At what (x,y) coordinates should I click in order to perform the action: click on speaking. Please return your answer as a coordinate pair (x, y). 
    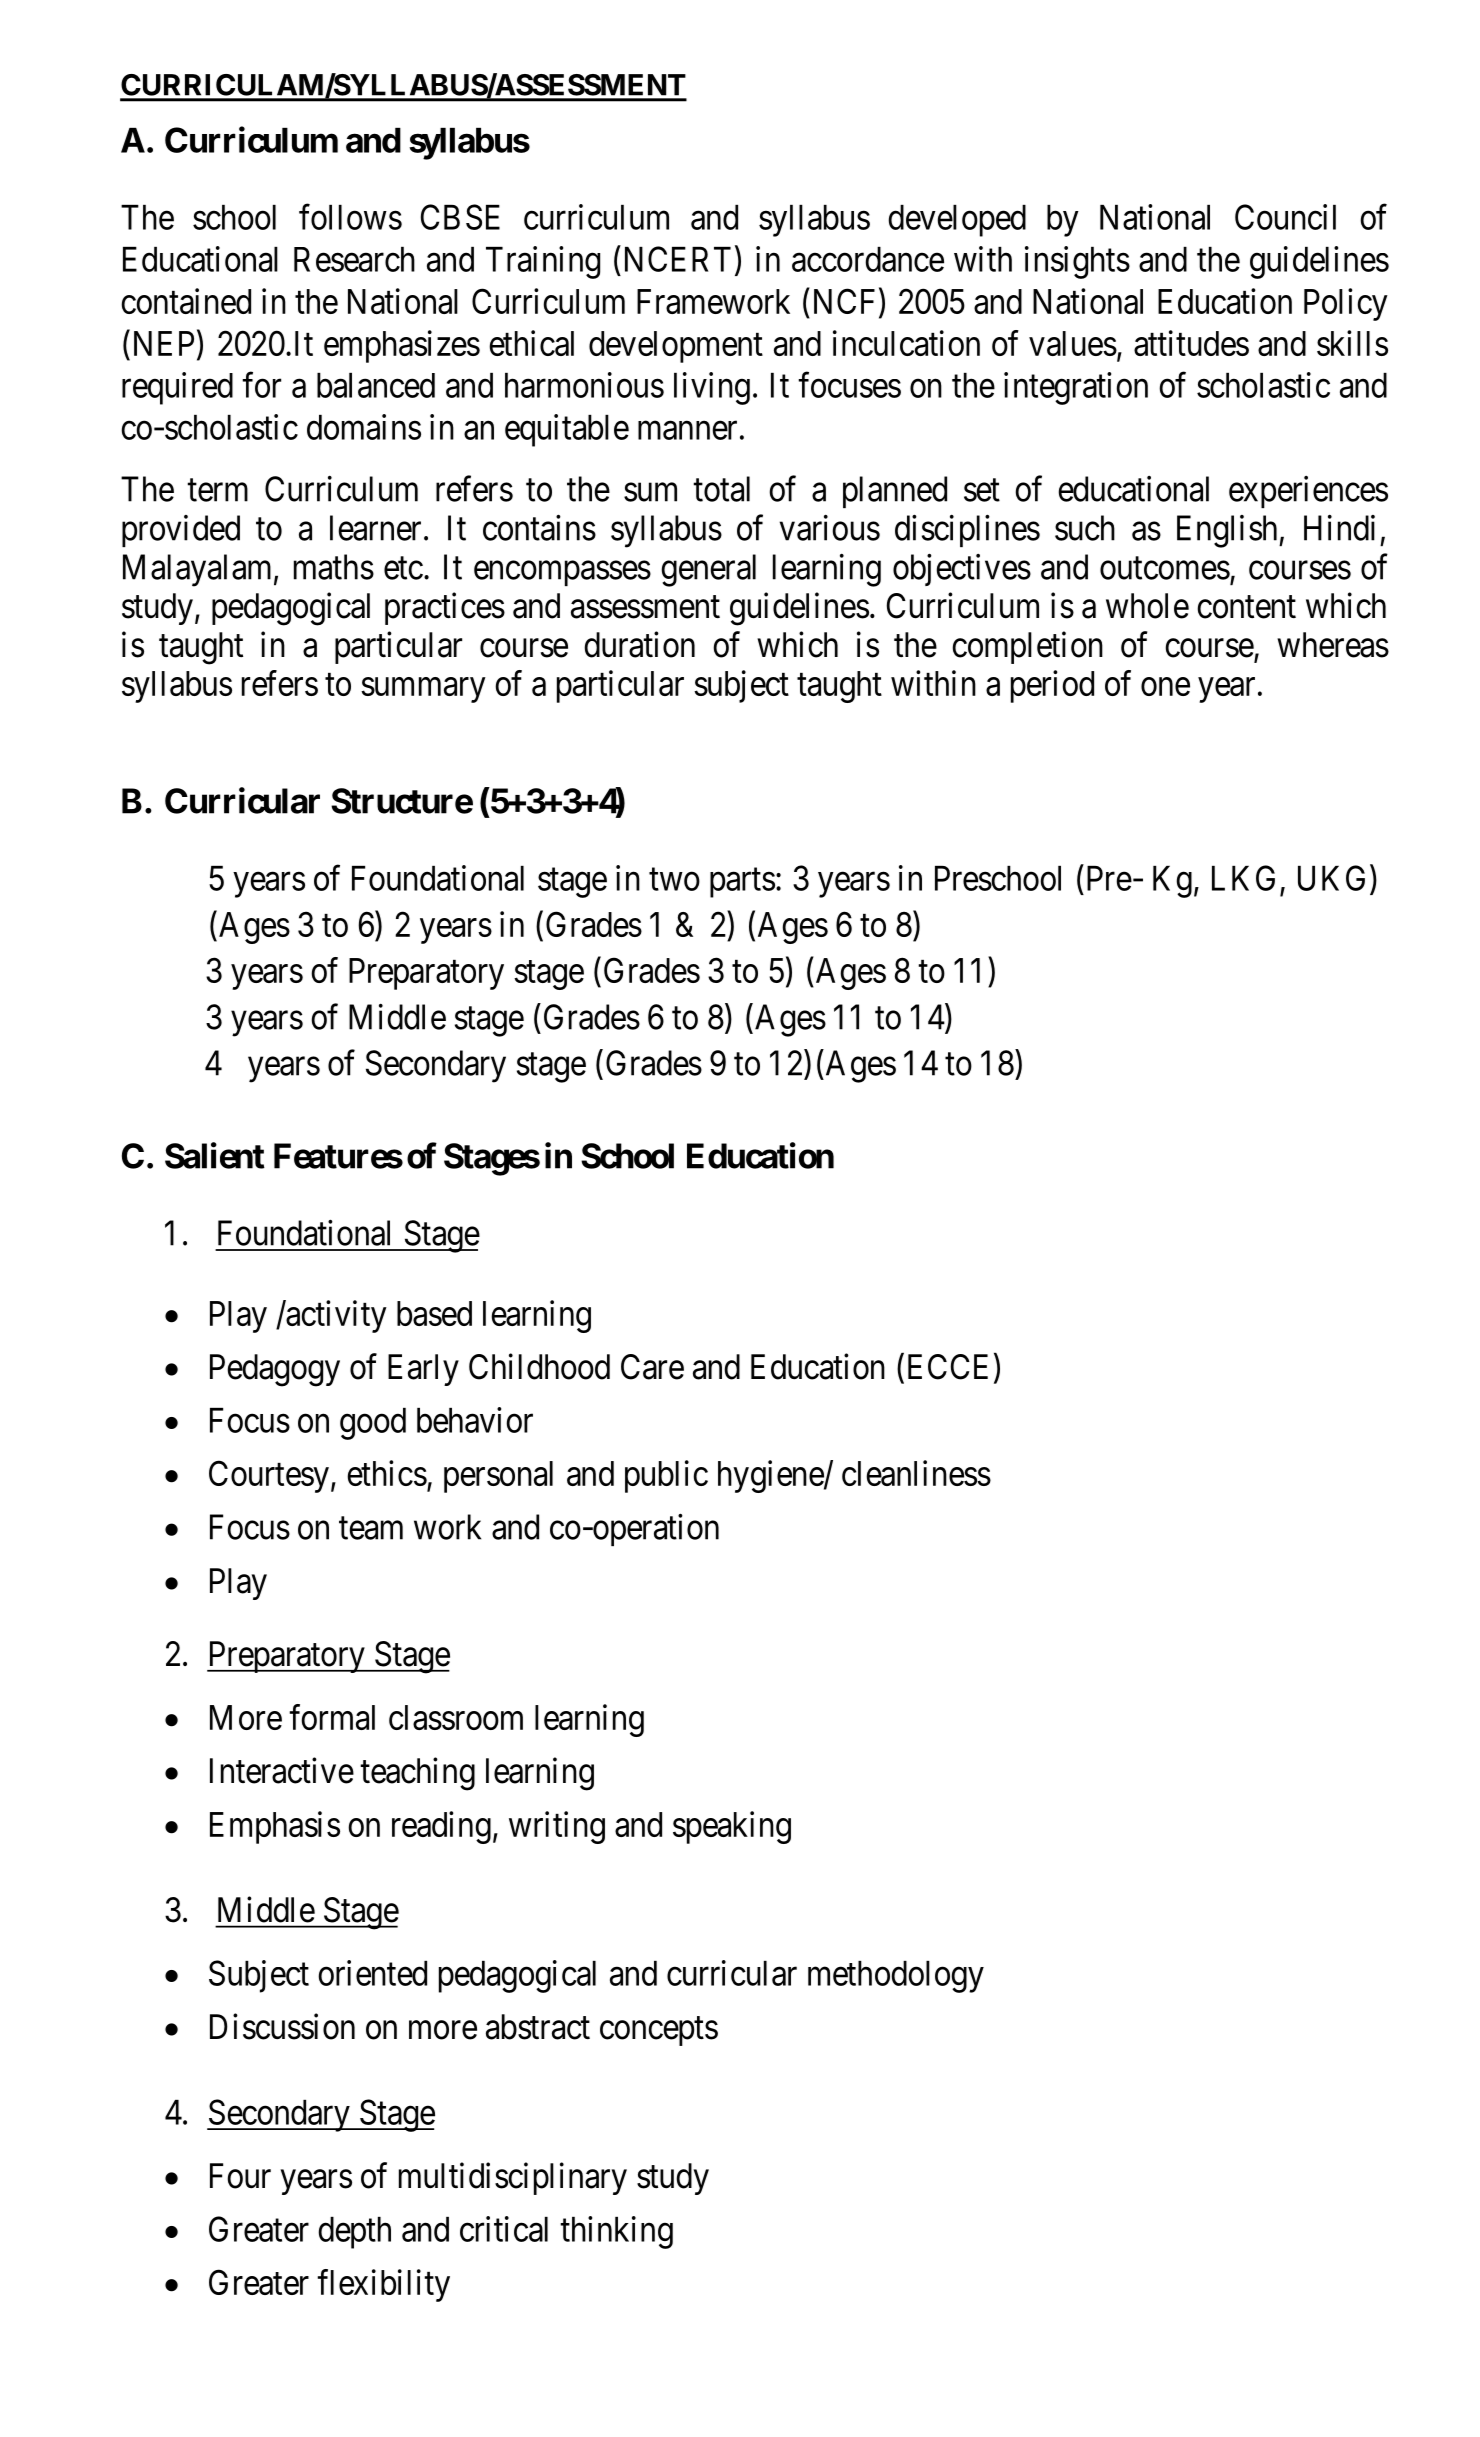
    Looking at the image, I should click on (732, 1827).
